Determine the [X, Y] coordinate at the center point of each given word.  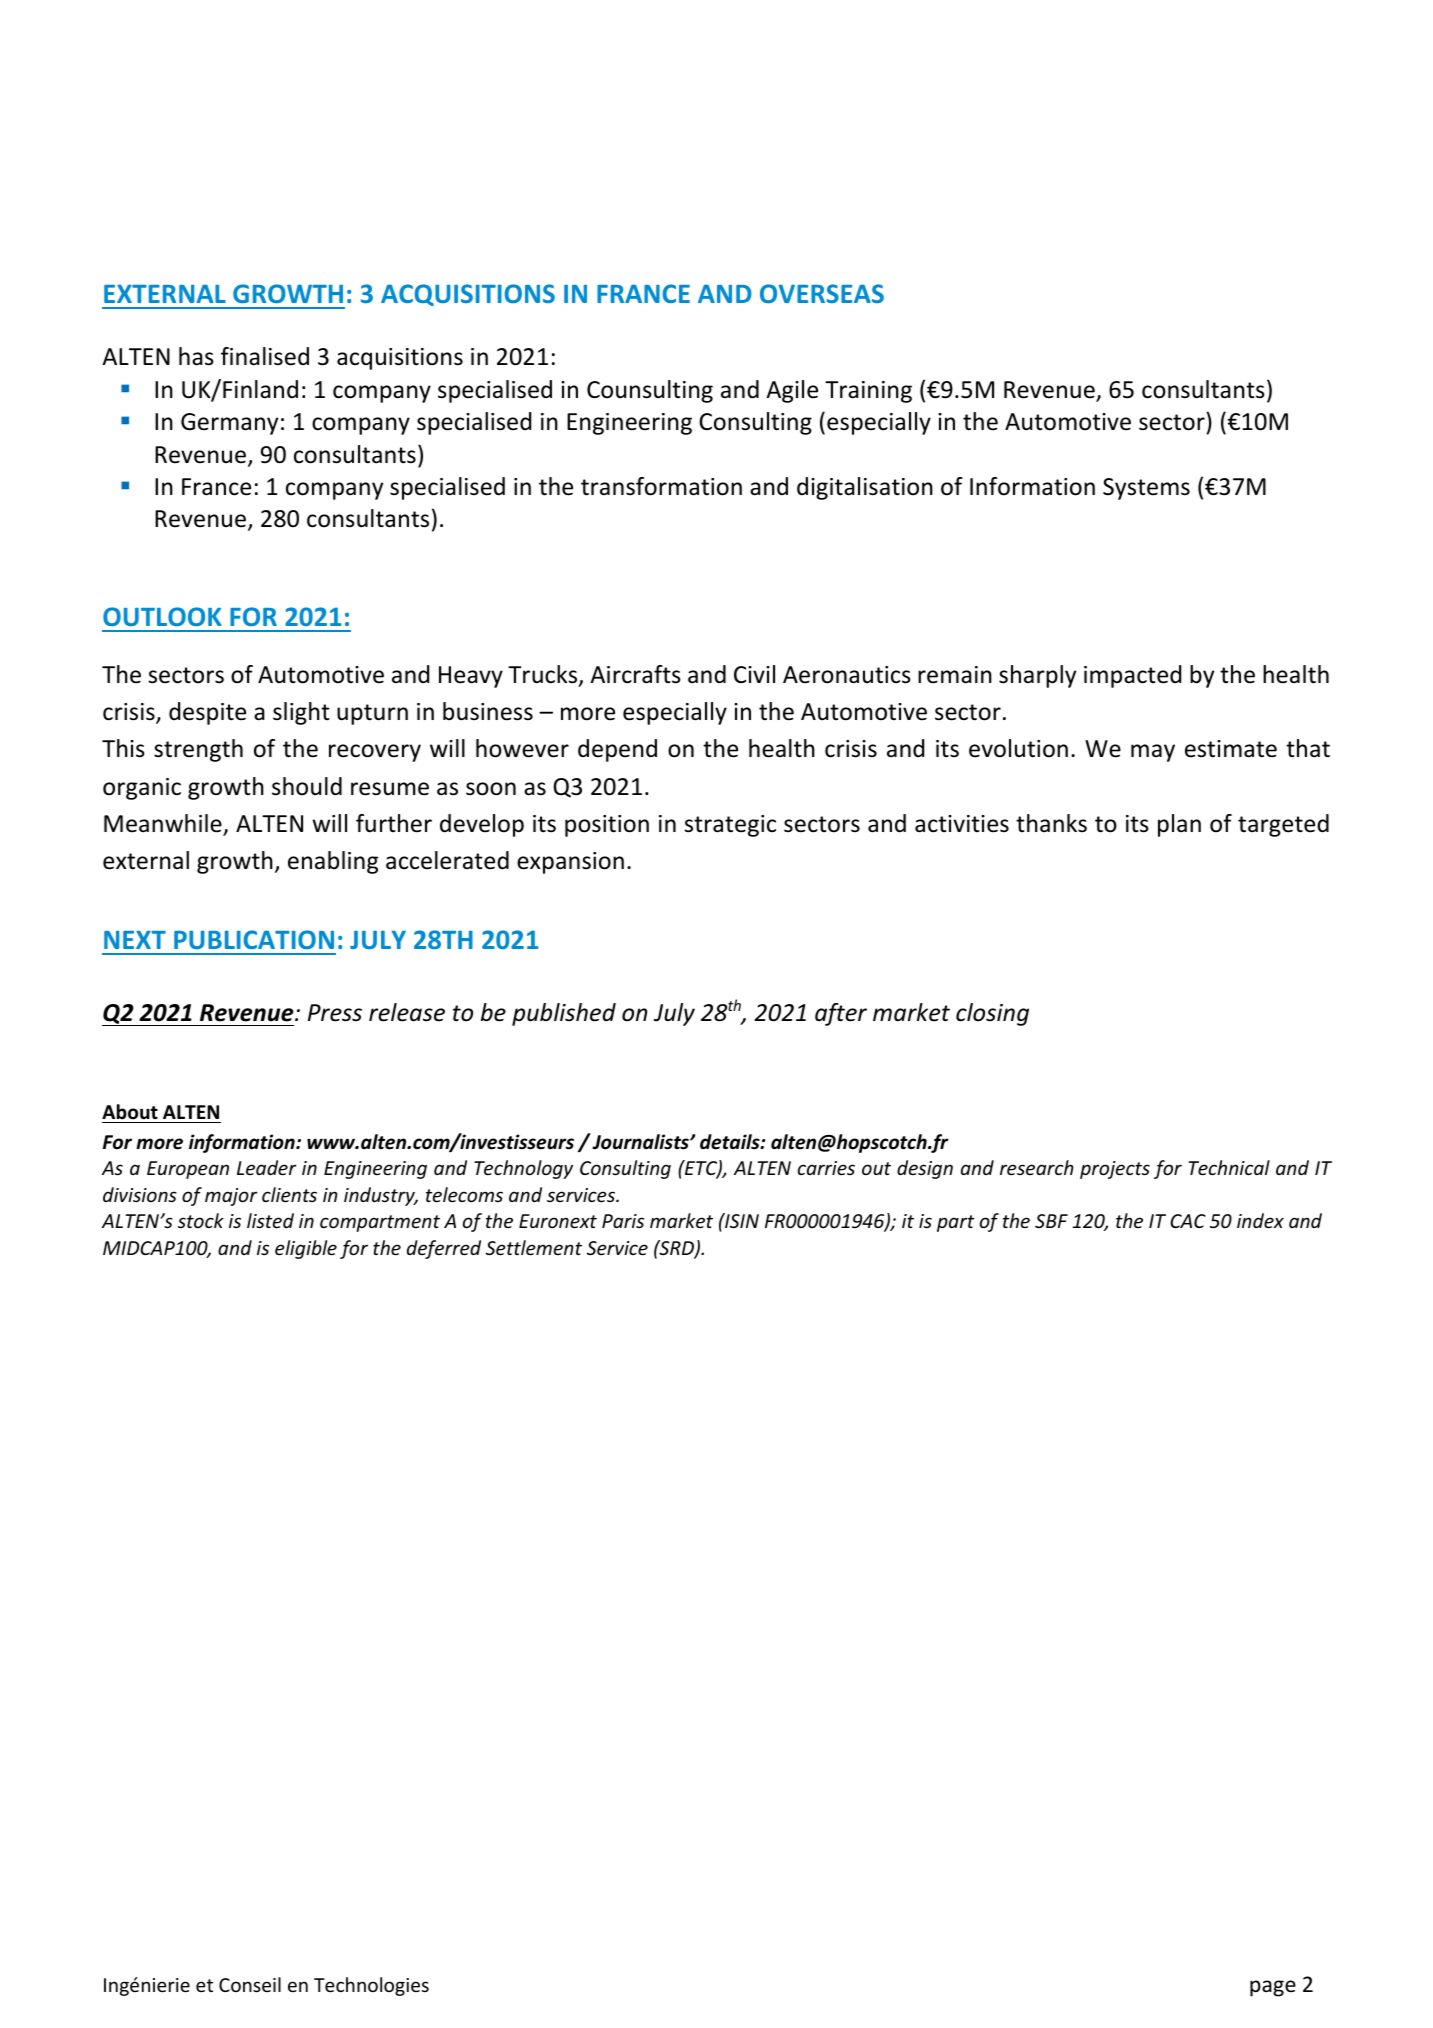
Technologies [371, 1986]
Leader [266, 1167]
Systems [1146, 489]
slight [301, 713]
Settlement [534, 1247]
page [1273, 1988]
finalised [265, 356]
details [731, 1142]
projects [1115, 1170]
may [1153, 753]
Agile [792, 391]
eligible [306, 1249]
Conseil [250, 1984]
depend [617, 750]
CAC [1188, 1221]
